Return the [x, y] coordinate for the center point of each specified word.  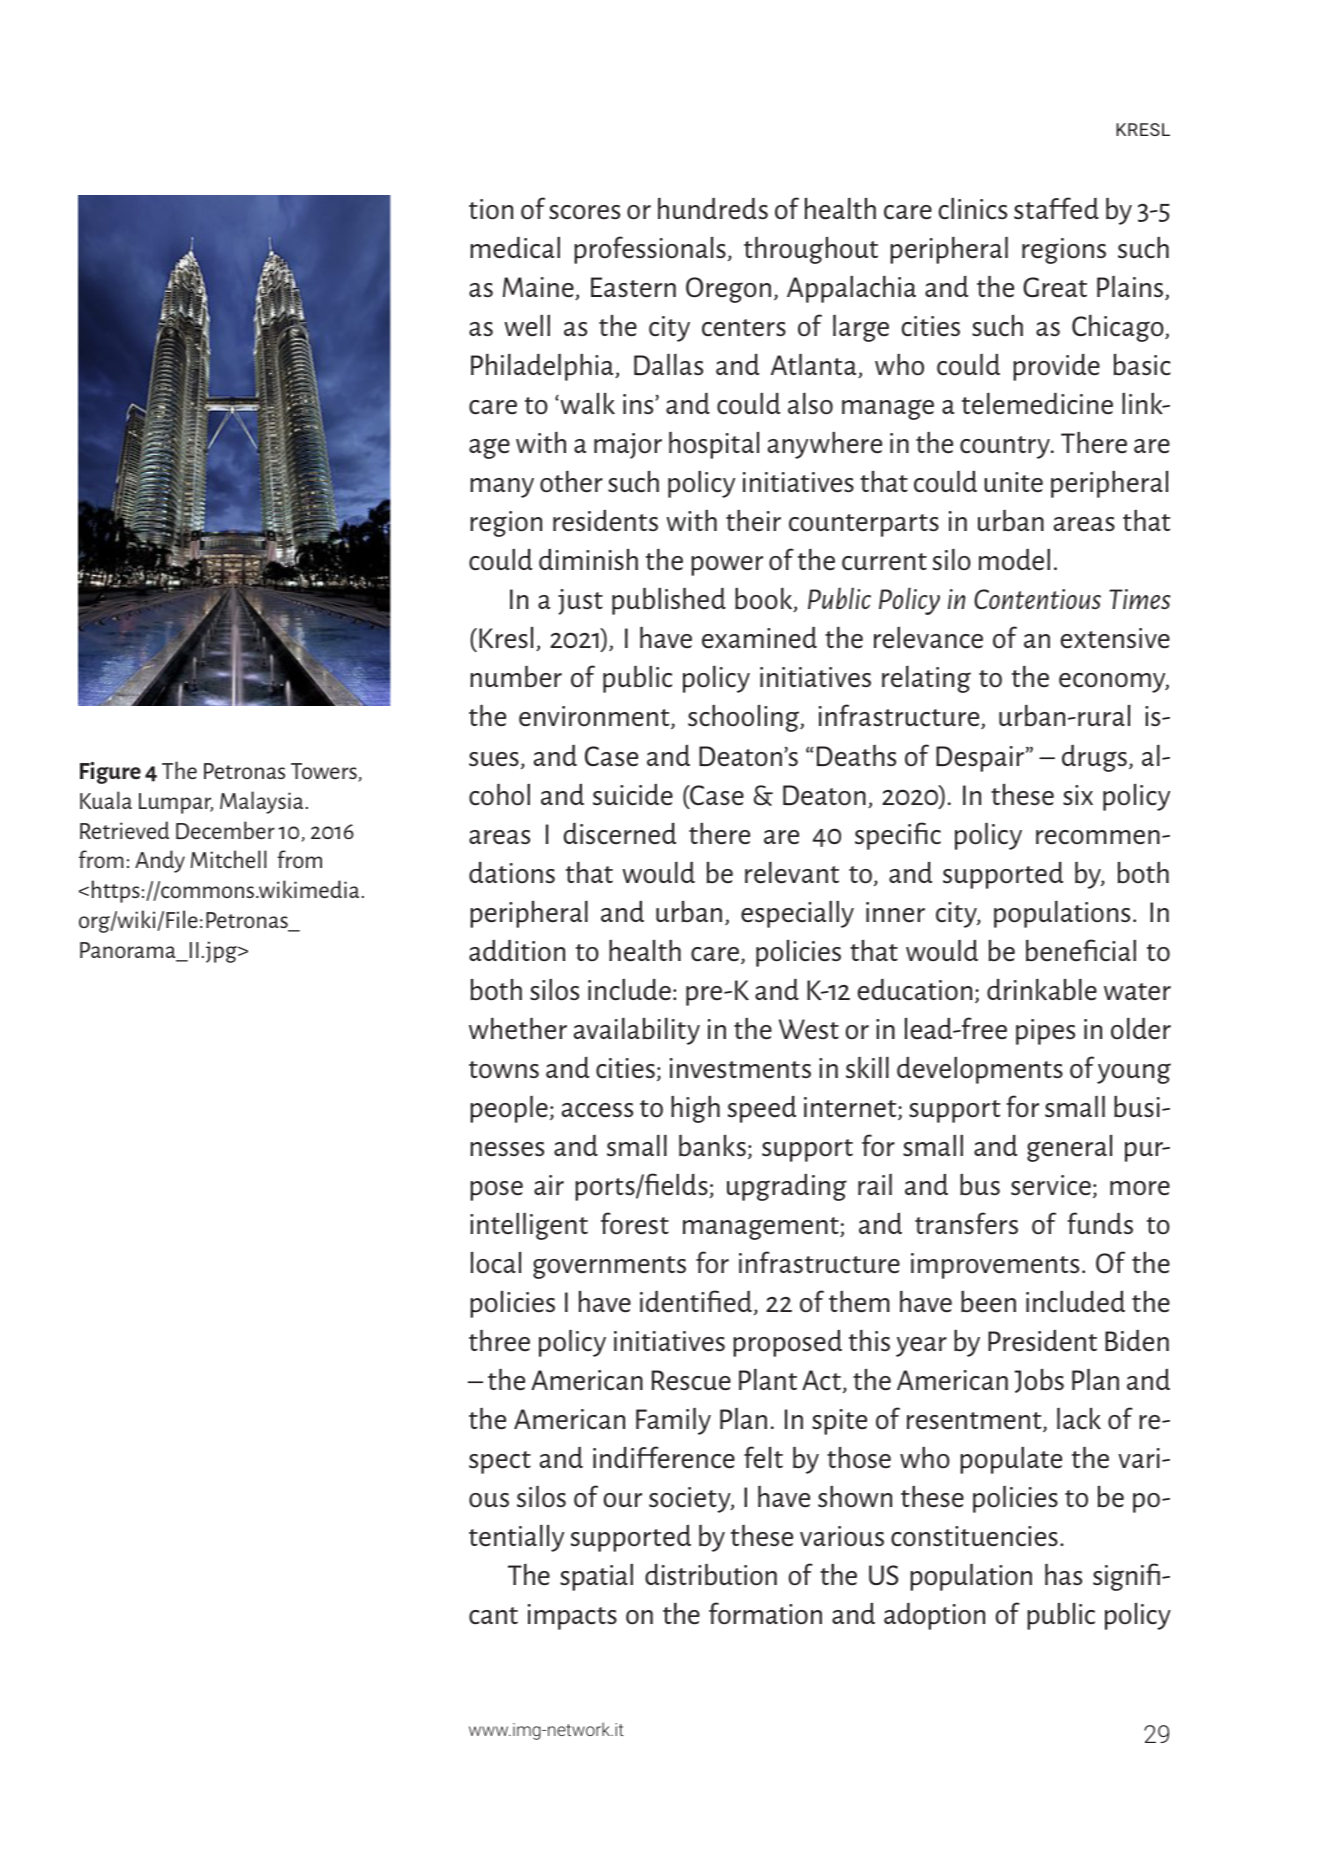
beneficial [1081, 950]
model [1014, 559]
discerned [620, 833]
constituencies [974, 1536]
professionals [650, 250]
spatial [596, 1577]
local [496, 1262]
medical [515, 247]
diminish [588, 559]
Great [1055, 287]
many [502, 488]
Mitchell [229, 859]
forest [635, 1223]
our [623, 1500]
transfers [966, 1223]
